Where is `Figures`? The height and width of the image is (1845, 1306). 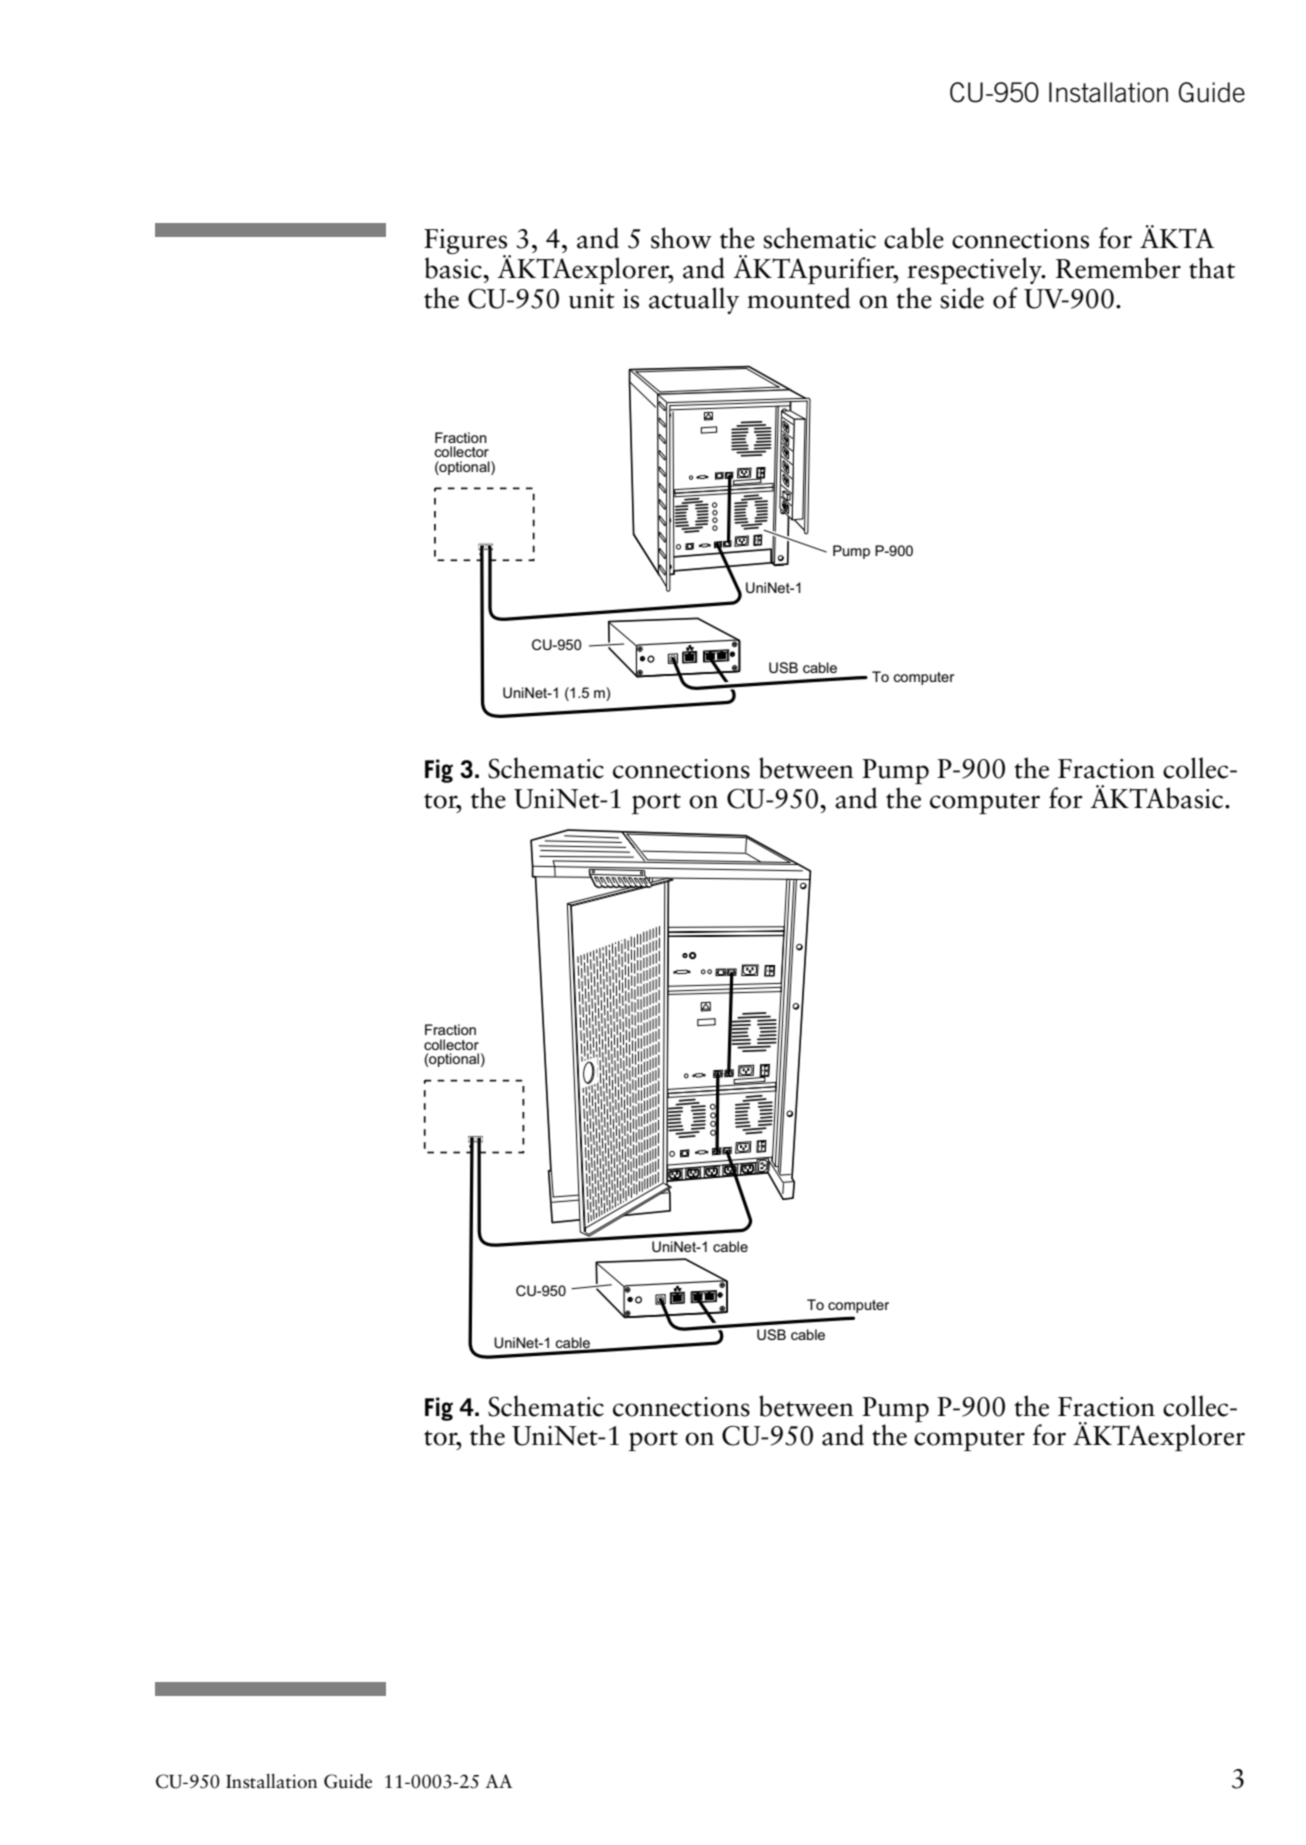
Figures is located at coordinates (467, 243).
